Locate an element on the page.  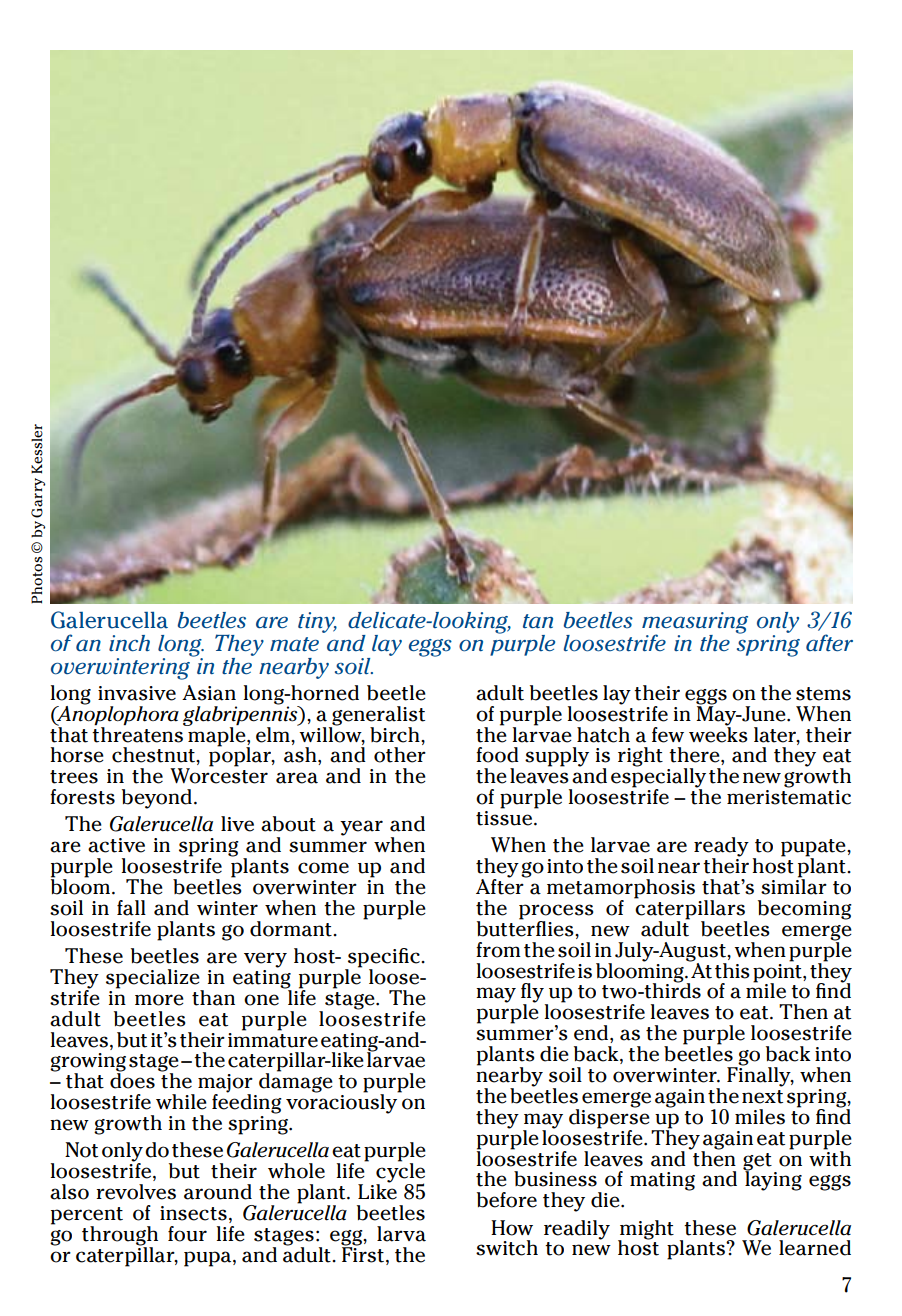
tissue is located at coordinates (505, 818).
